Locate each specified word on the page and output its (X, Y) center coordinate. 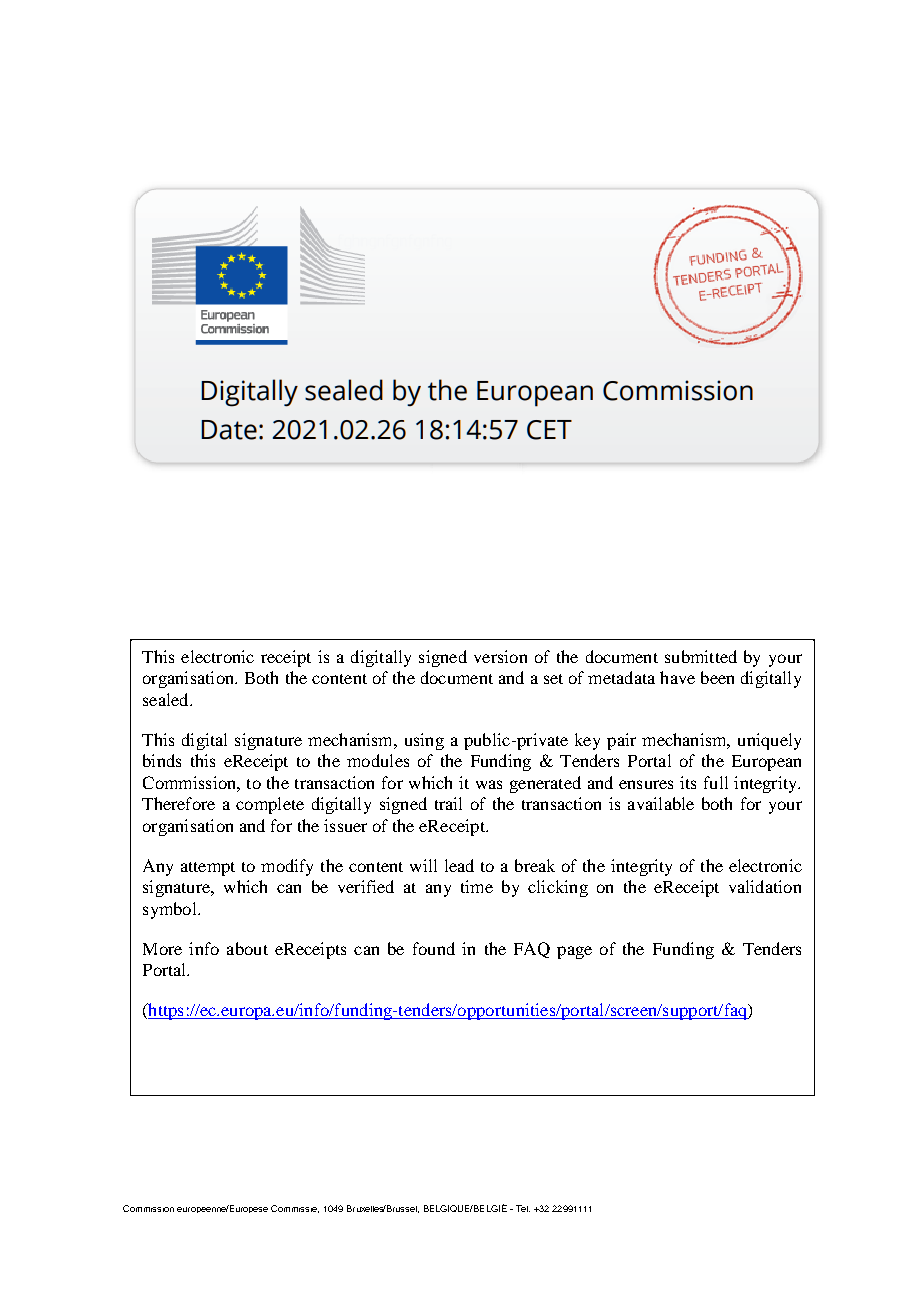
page (574, 952)
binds (162, 760)
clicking (558, 888)
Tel (523, 1208)
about (247, 948)
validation (765, 886)
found (434, 948)
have (677, 677)
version (500, 656)
